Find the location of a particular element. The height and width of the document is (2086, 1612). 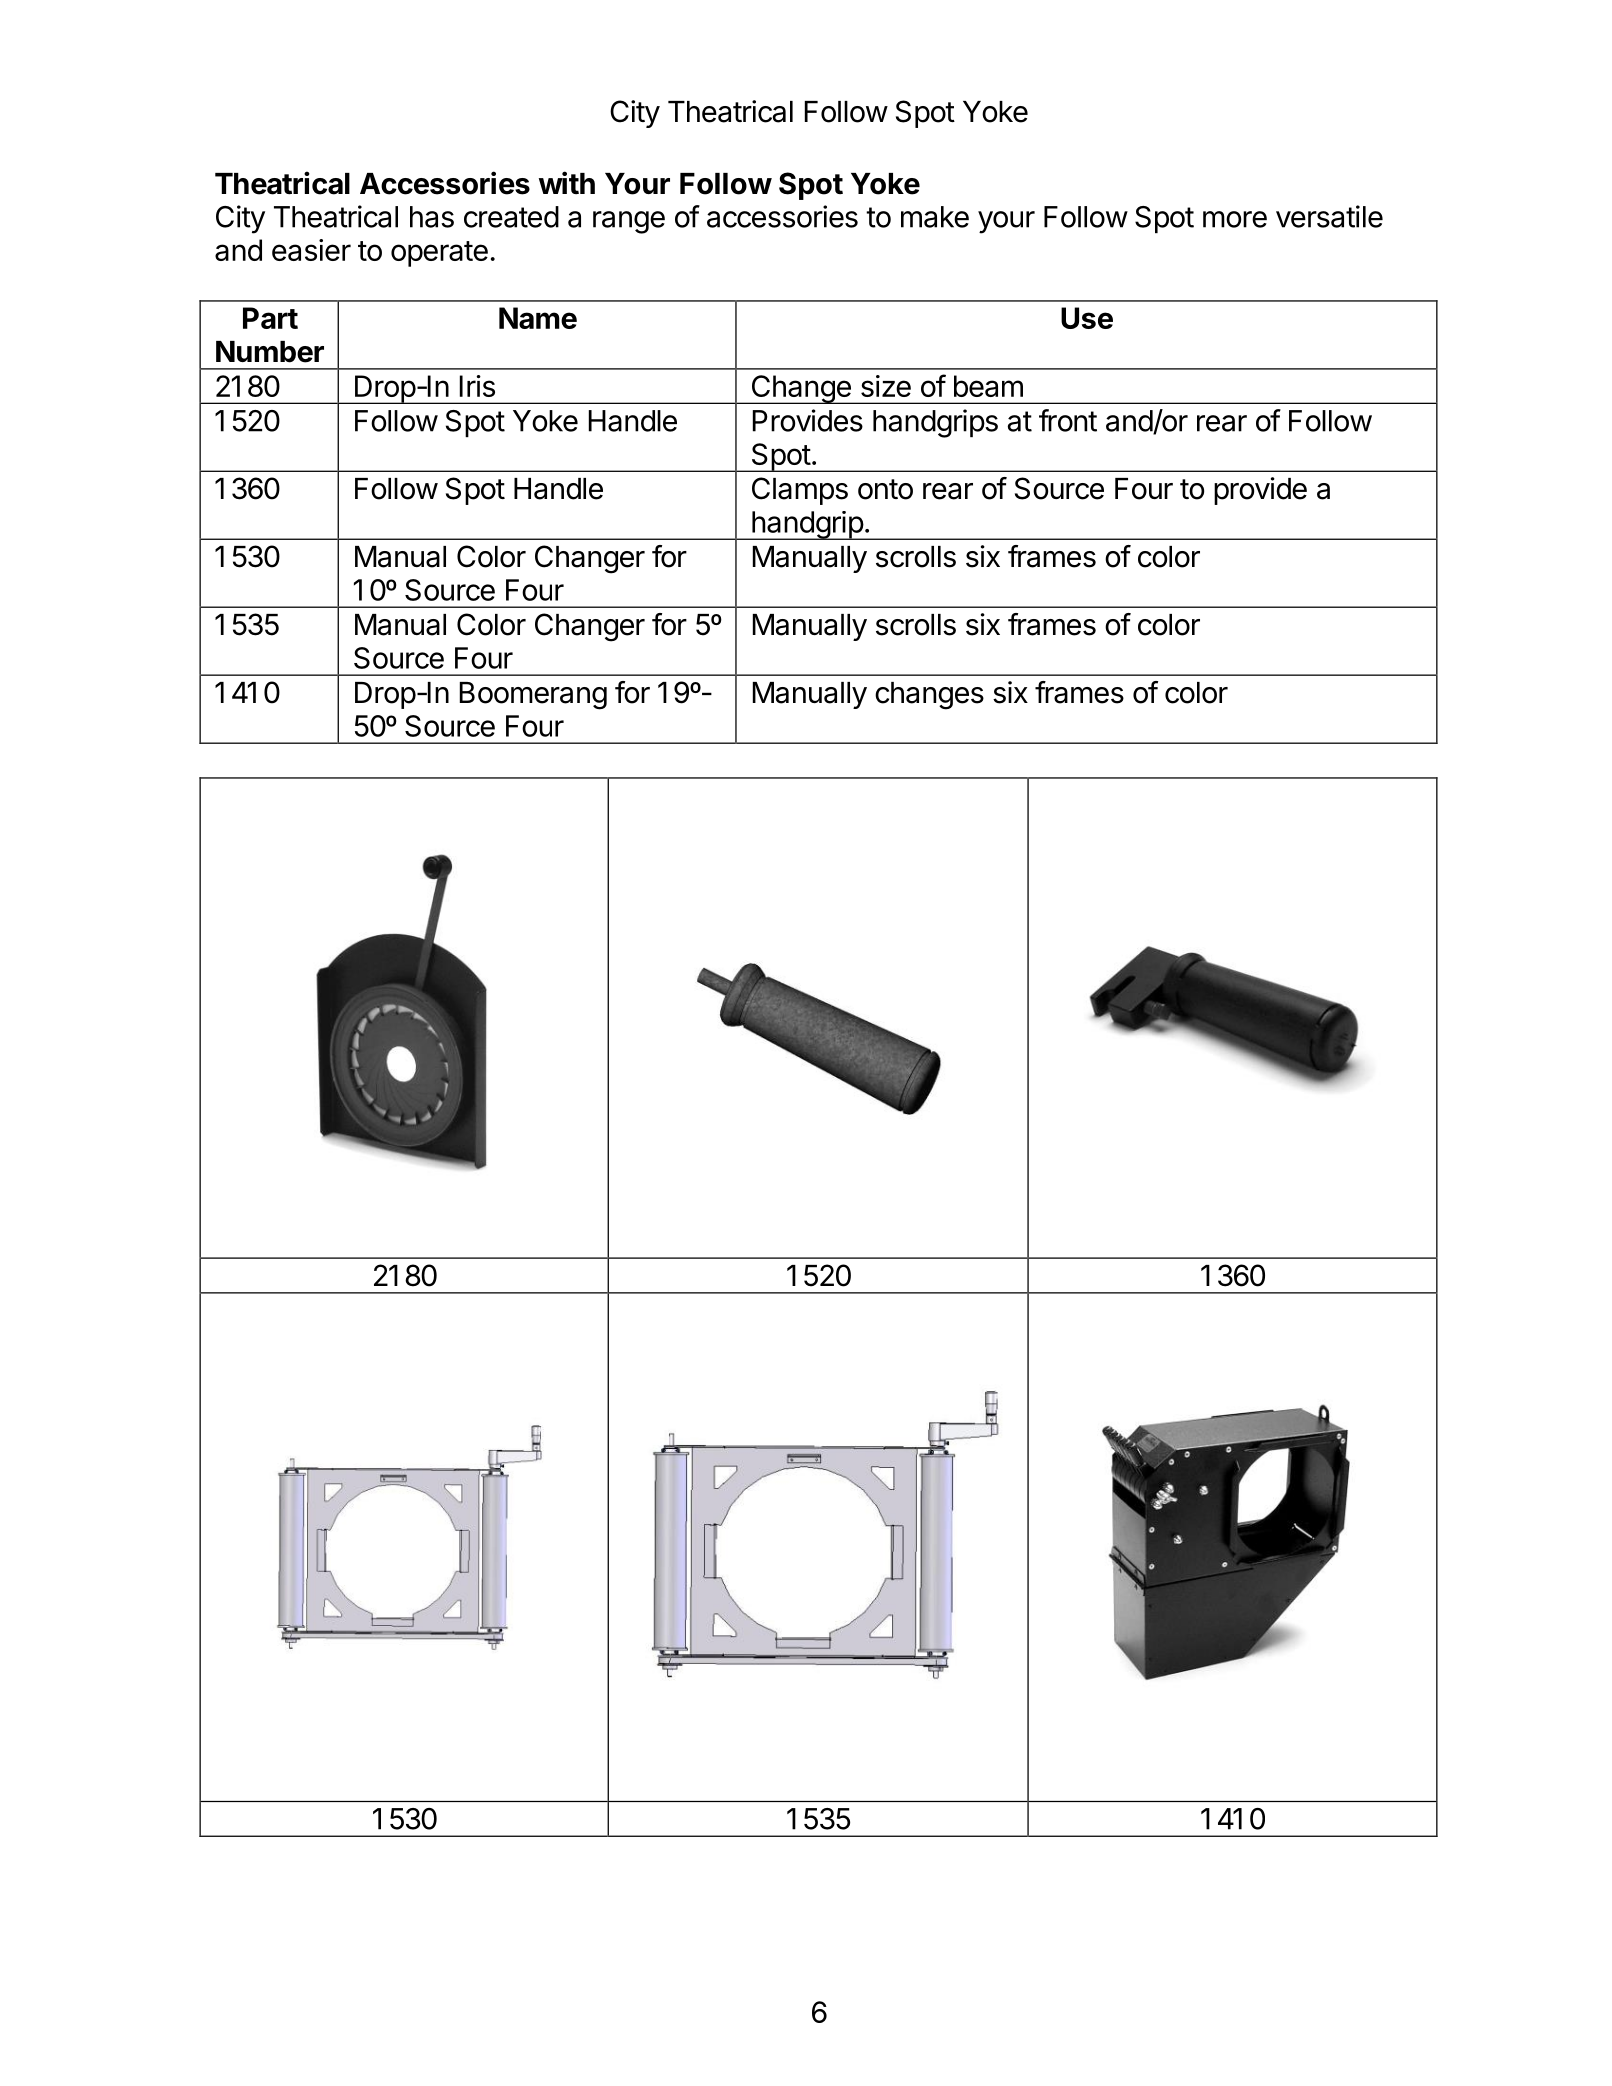

has is located at coordinates (432, 217).
